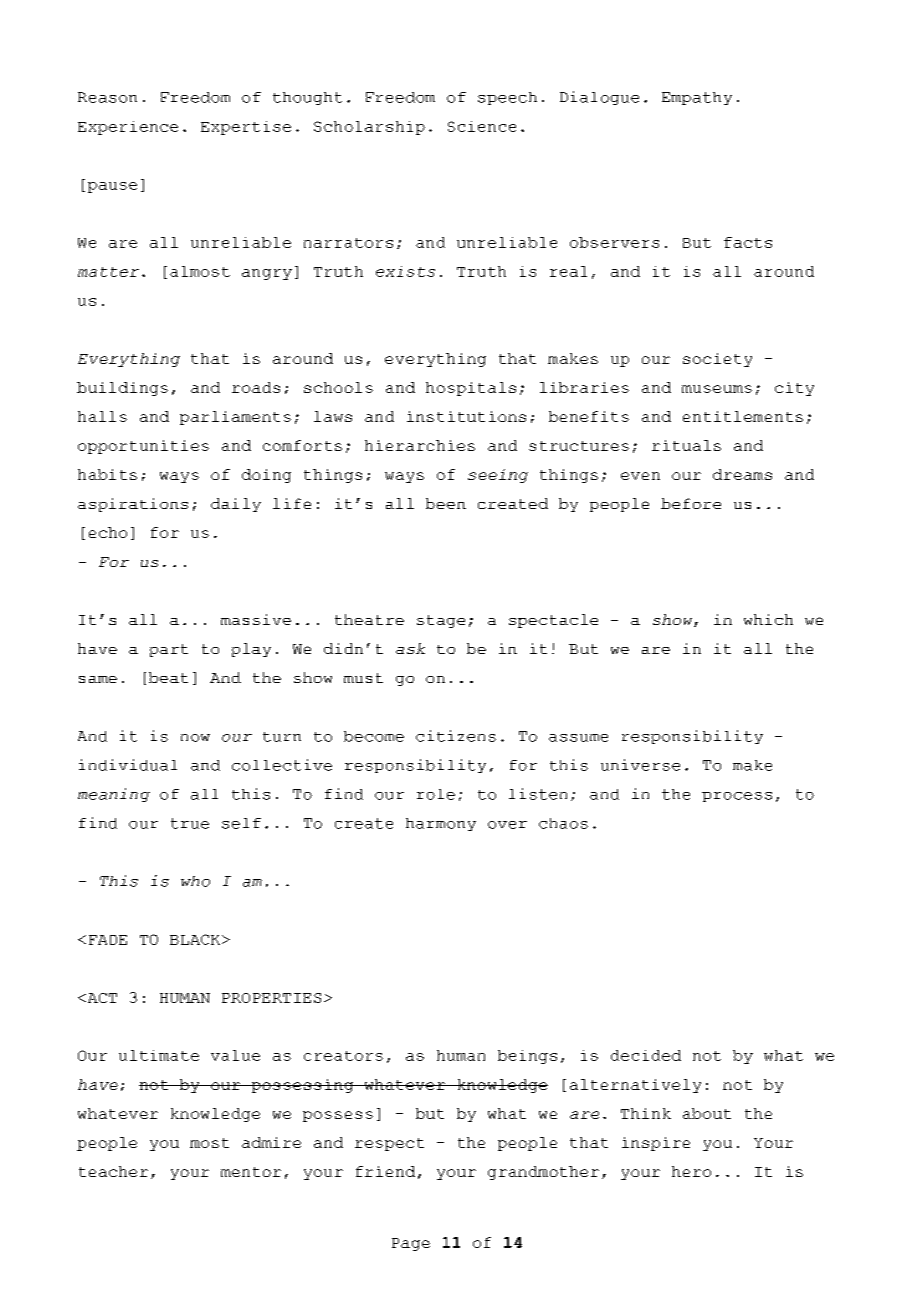 This document has width=924, height=1308. I want to click on Page, so click(411, 1244).
